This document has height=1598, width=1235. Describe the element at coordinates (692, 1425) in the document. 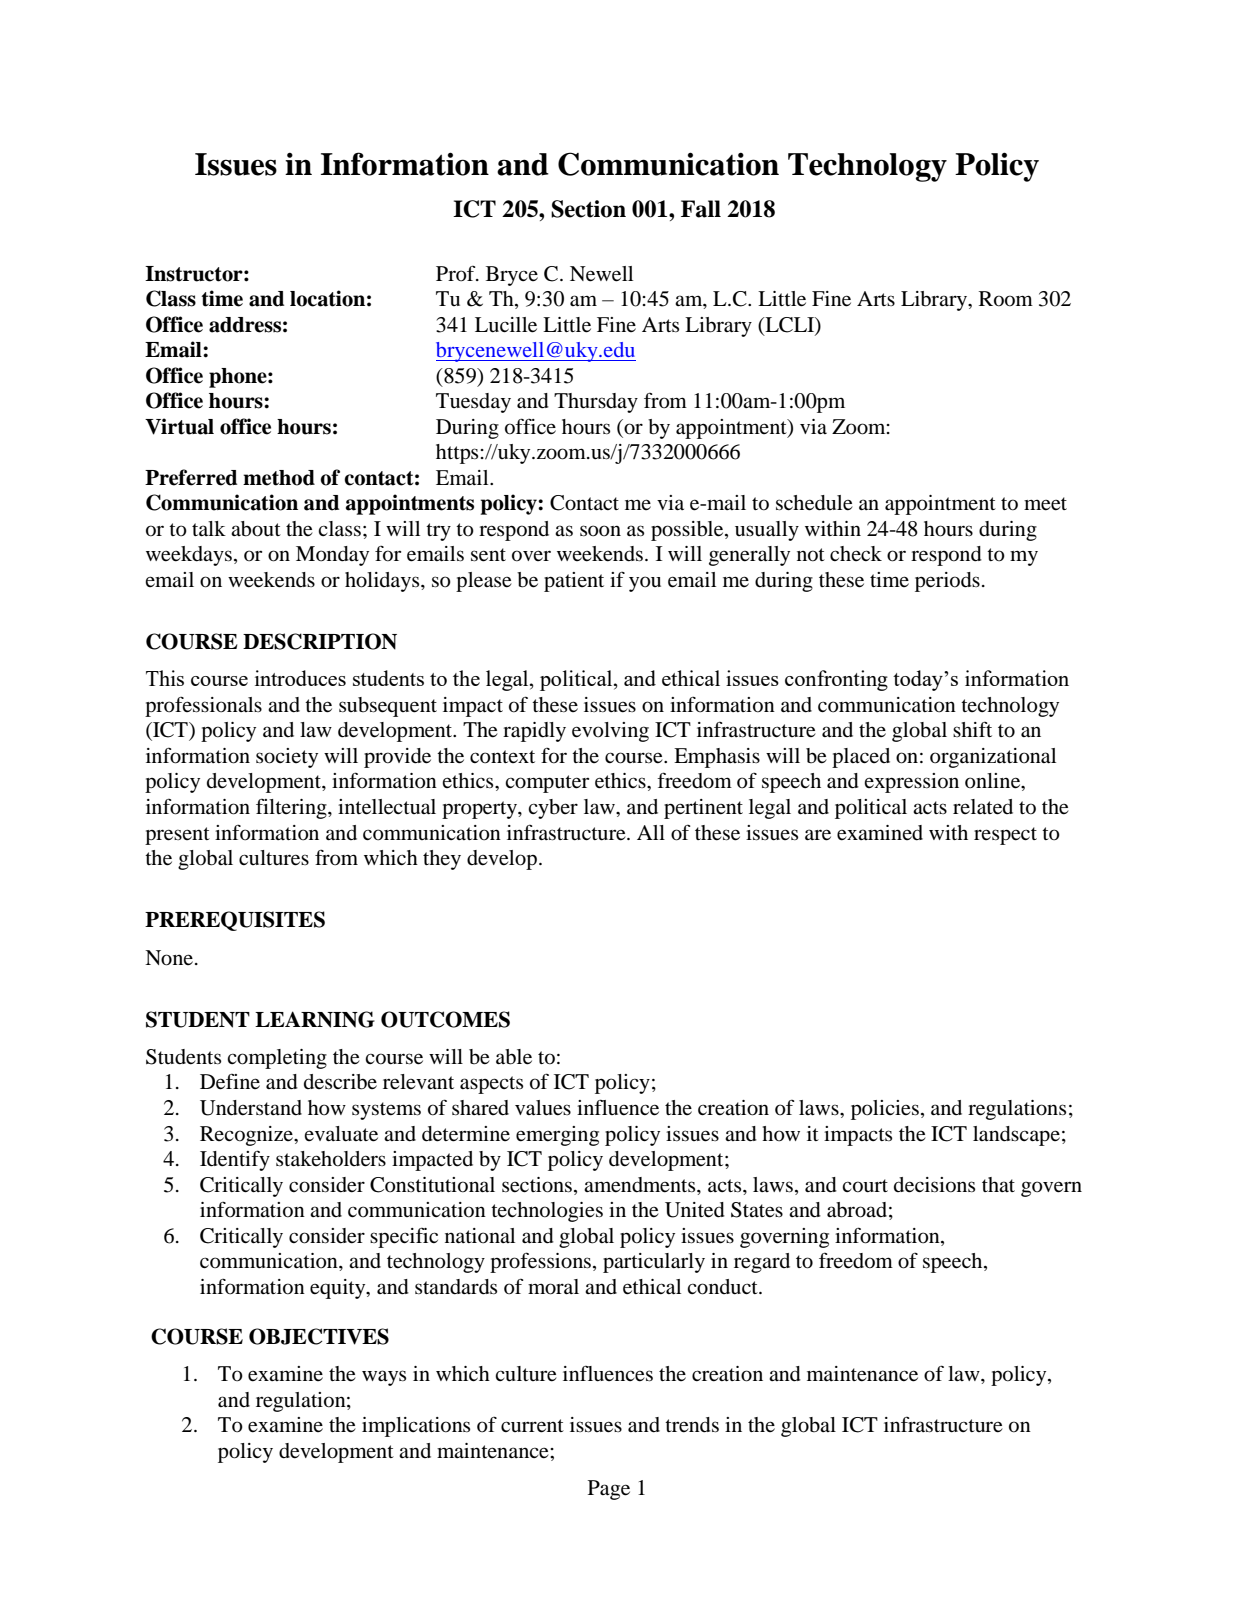

I see `trends` at that location.
